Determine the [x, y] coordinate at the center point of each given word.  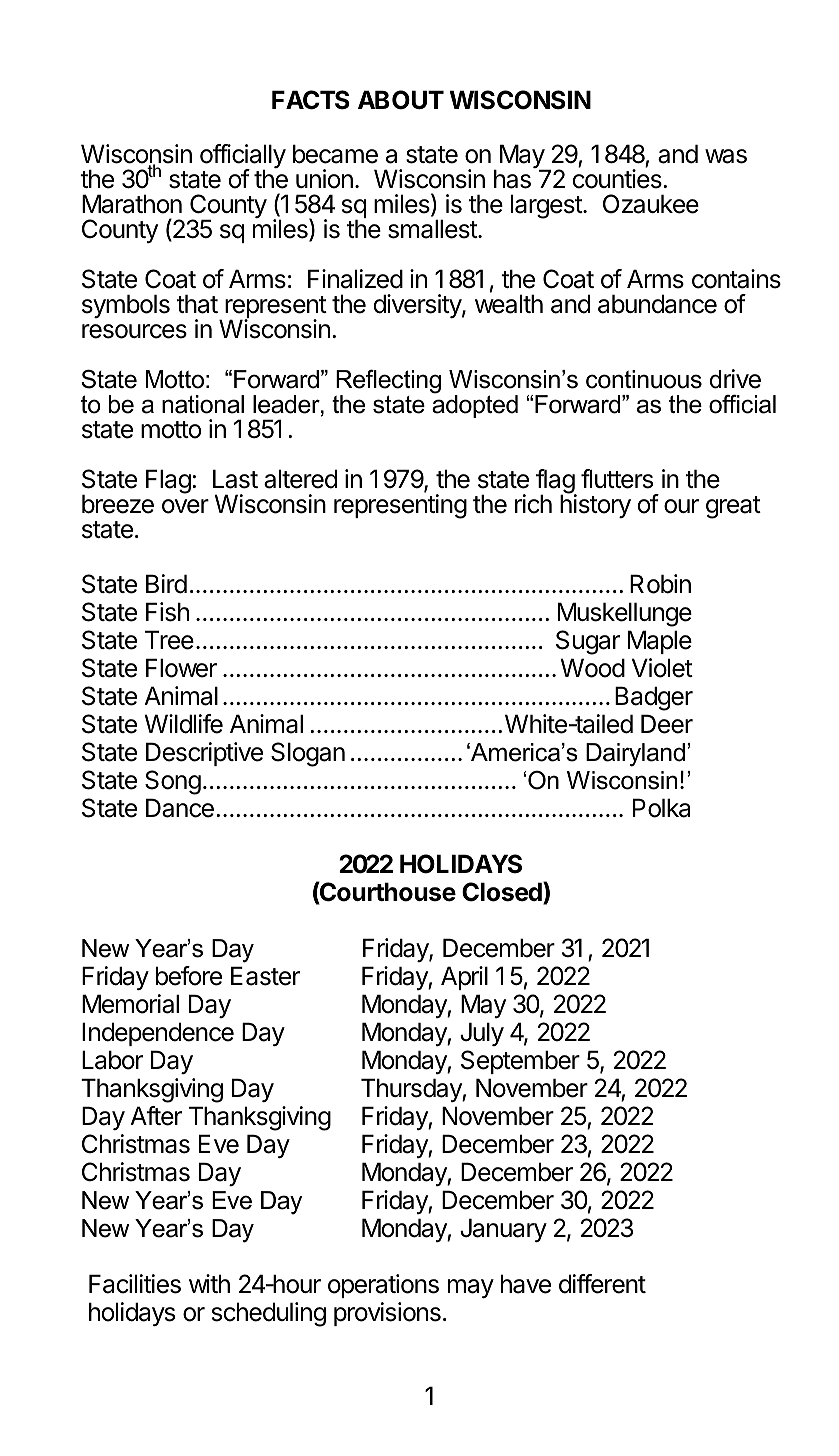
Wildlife [184, 724]
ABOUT [401, 100]
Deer [667, 724]
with [209, 1283]
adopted [475, 405]
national [203, 404]
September [520, 1062]
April [464, 978]
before [189, 976]
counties [618, 179]
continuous [644, 379]
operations [383, 1286]
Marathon [132, 204]
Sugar [588, 642]
